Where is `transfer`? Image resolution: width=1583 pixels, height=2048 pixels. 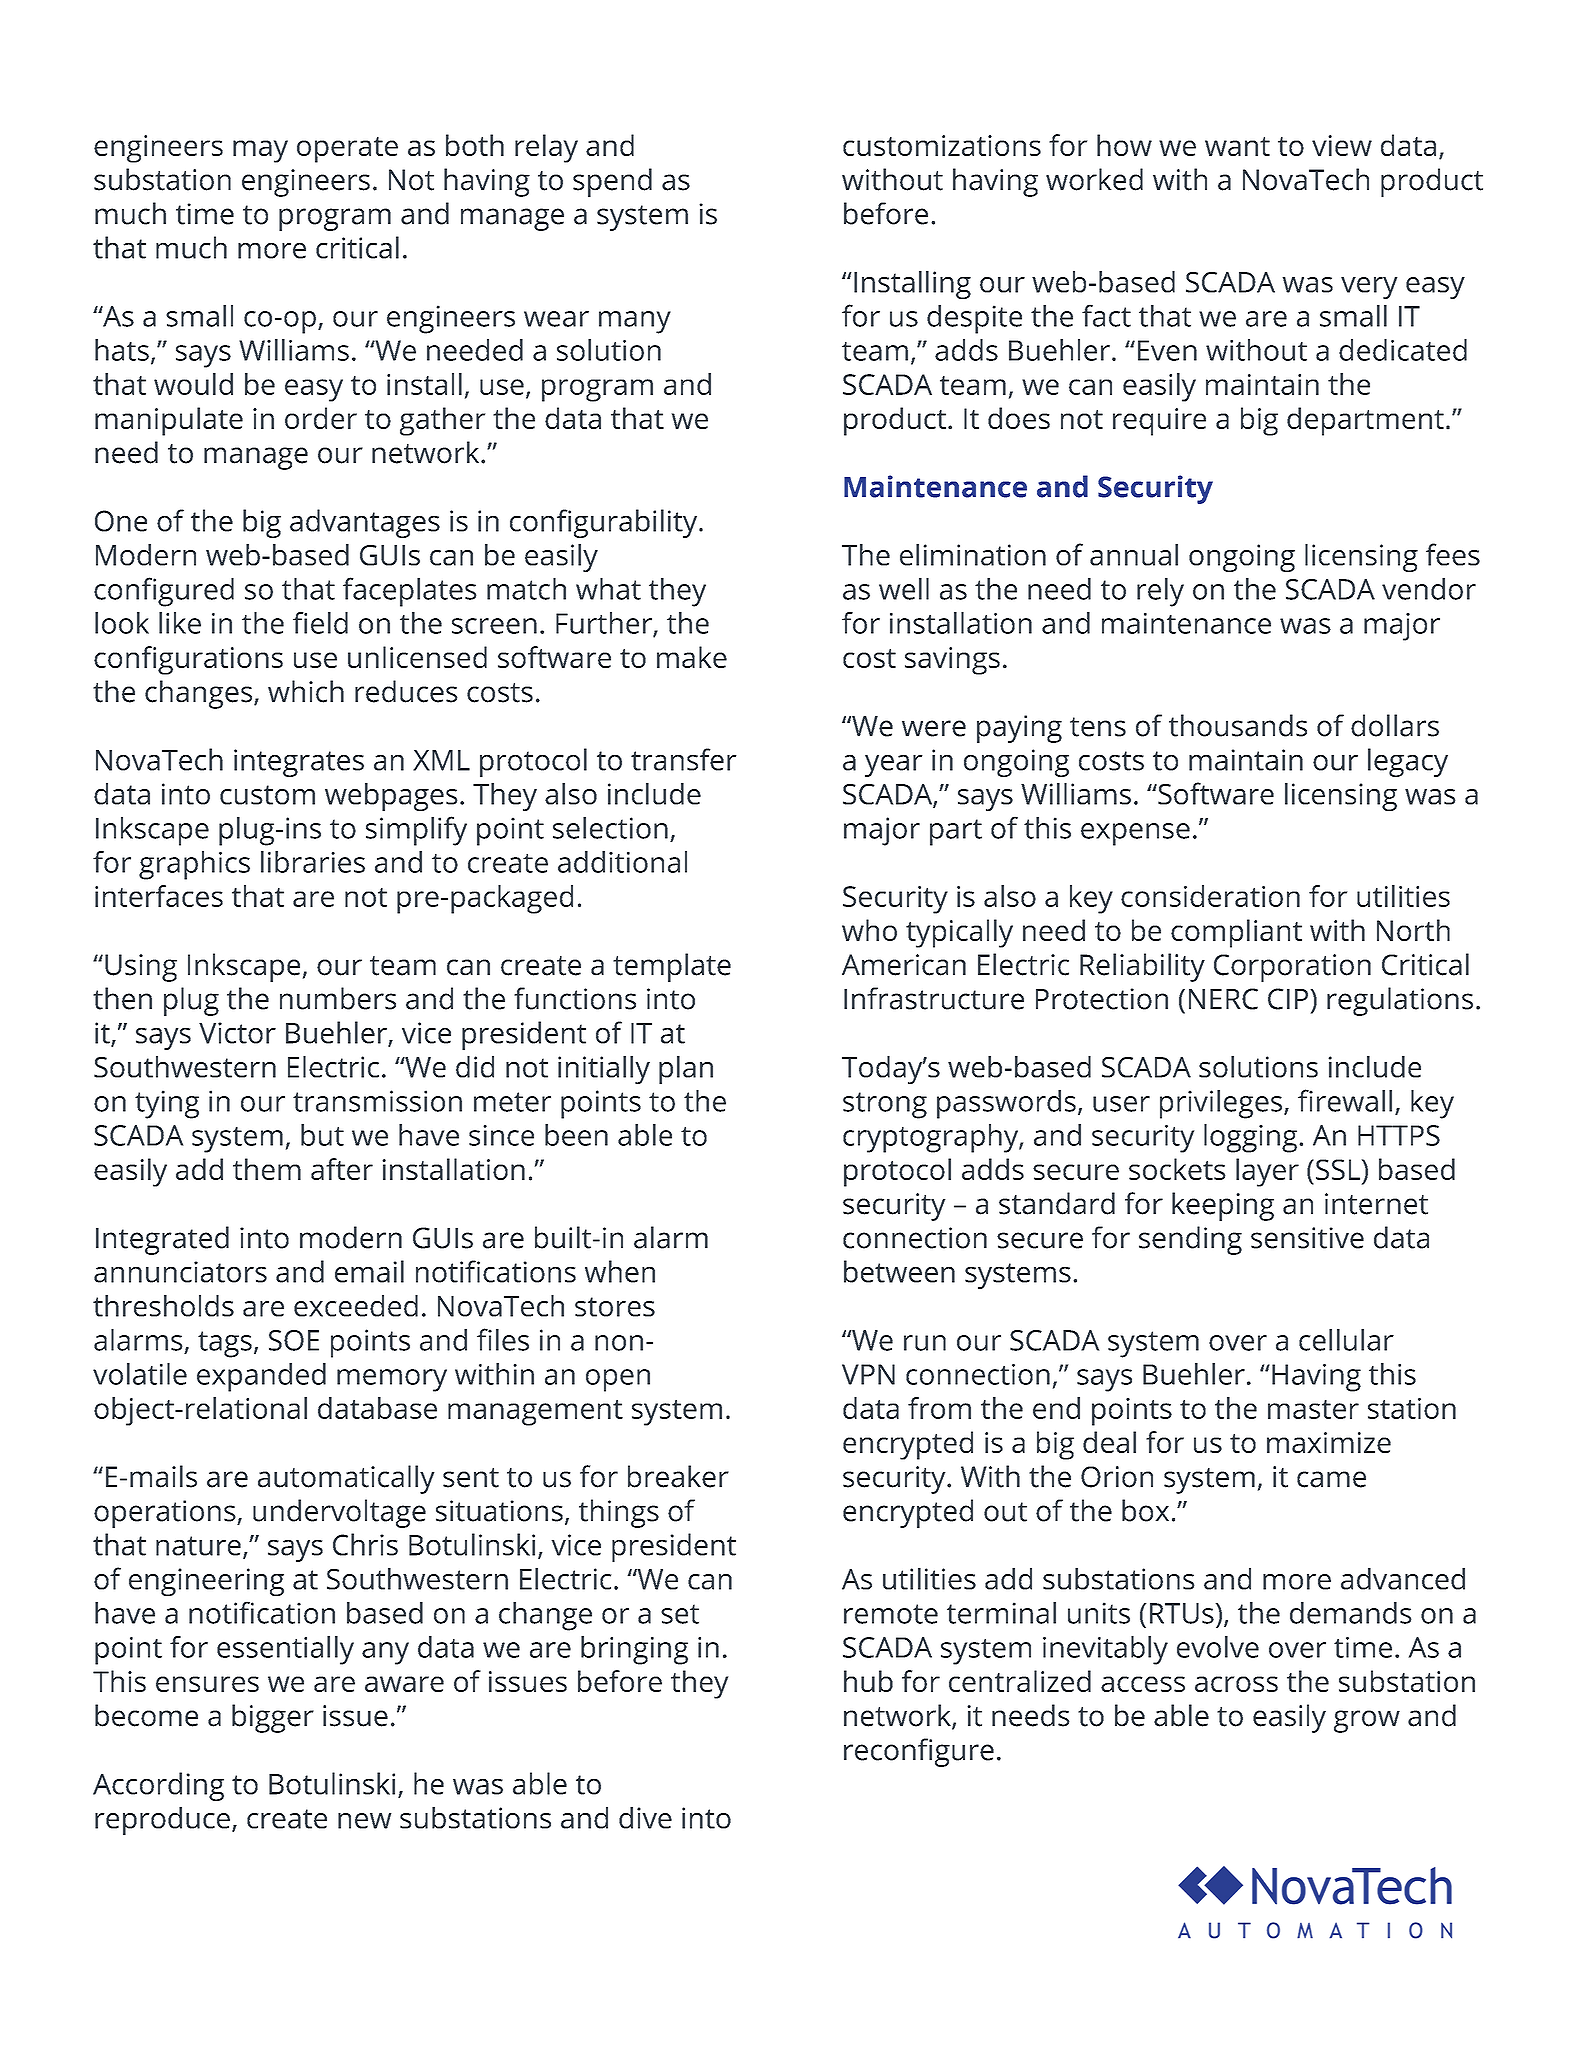
transfer is located at coordinates (684, 759).
